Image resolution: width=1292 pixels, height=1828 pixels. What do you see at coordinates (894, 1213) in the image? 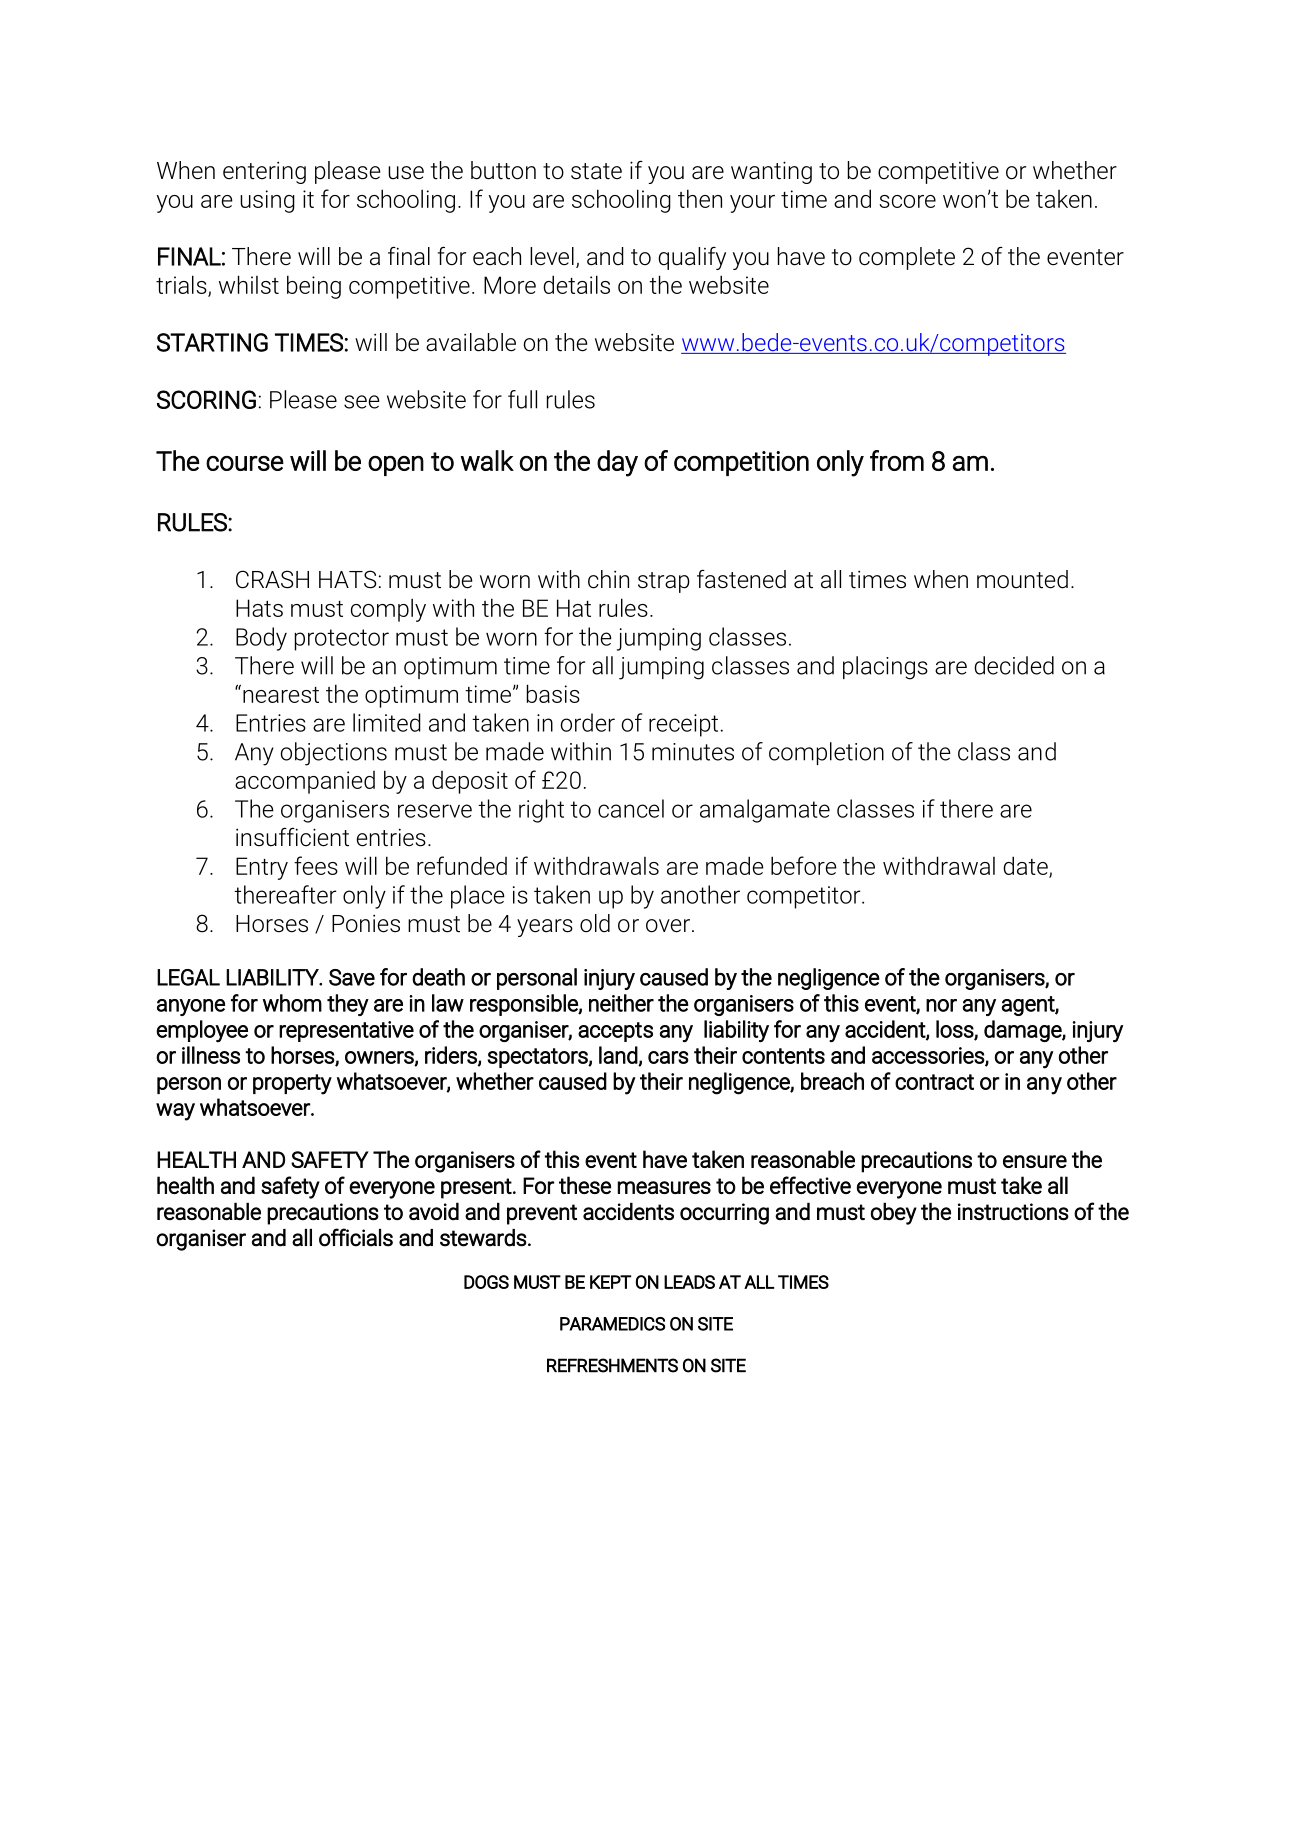
I see `obey` at bounding box center [894, 1213].
